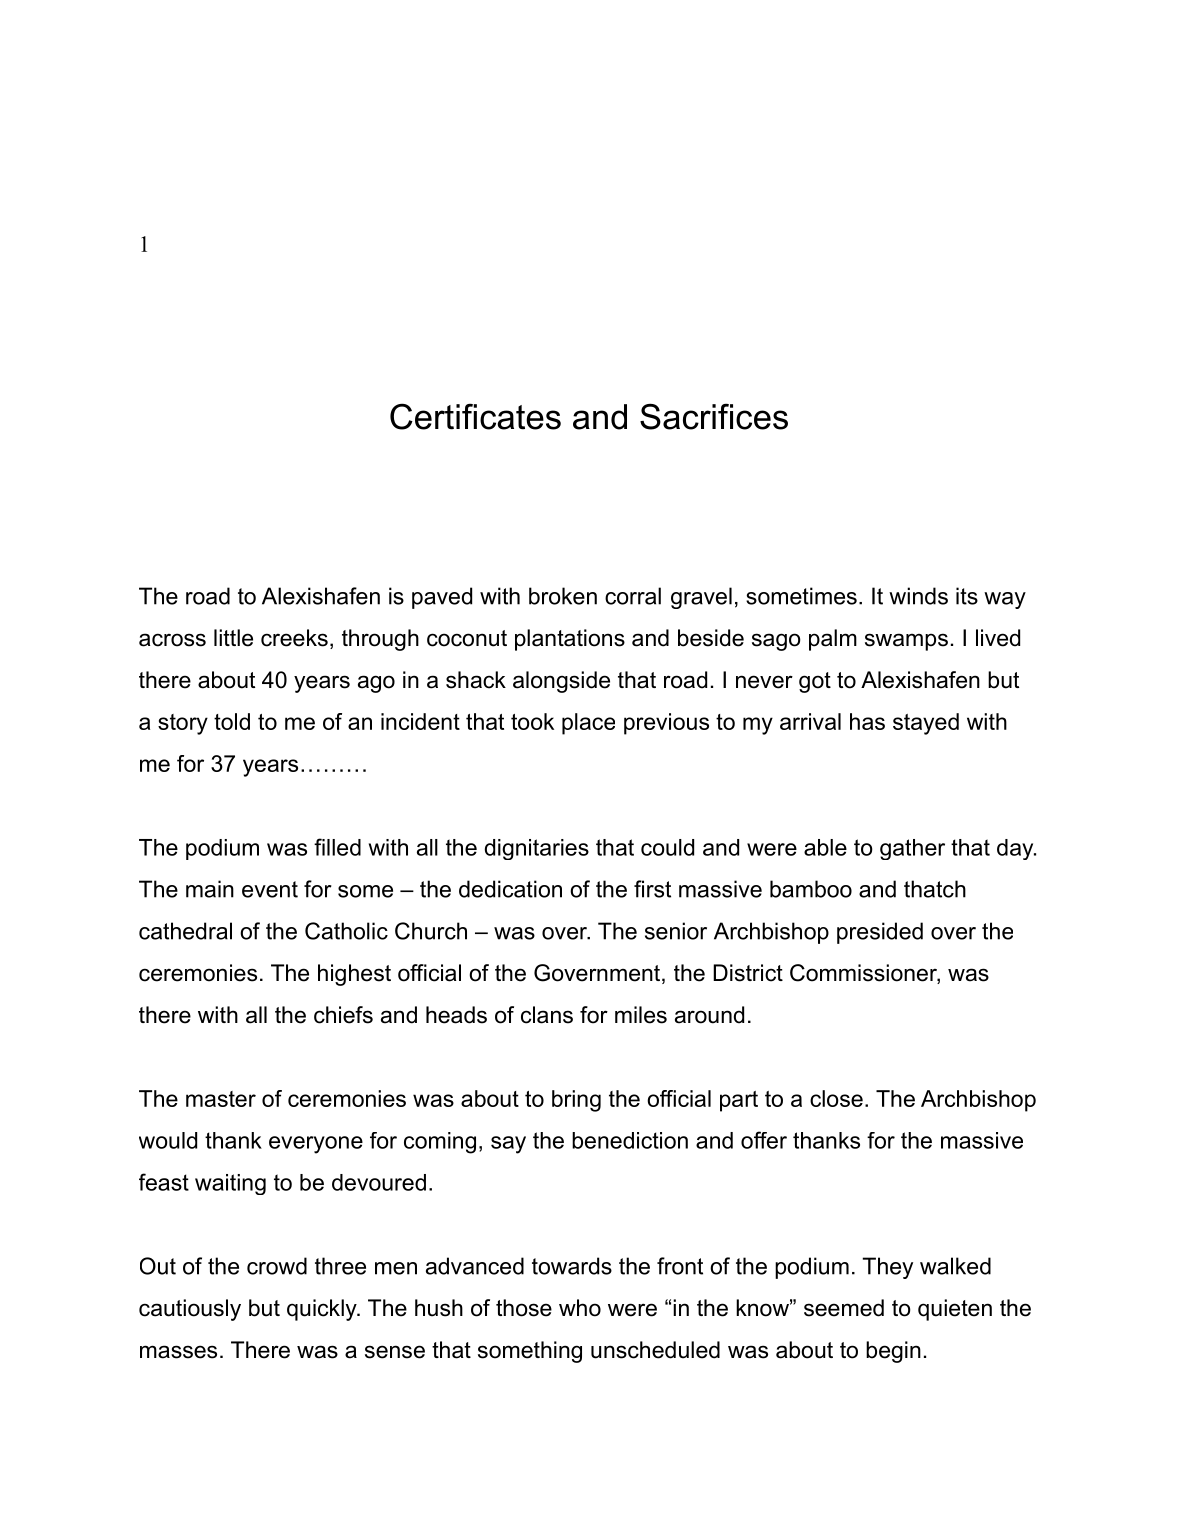 The height and width of the screenshot is (1525, 1178). Describe the element at coordinates (836, 1098) in the screenshot. I see `close` at that location.
